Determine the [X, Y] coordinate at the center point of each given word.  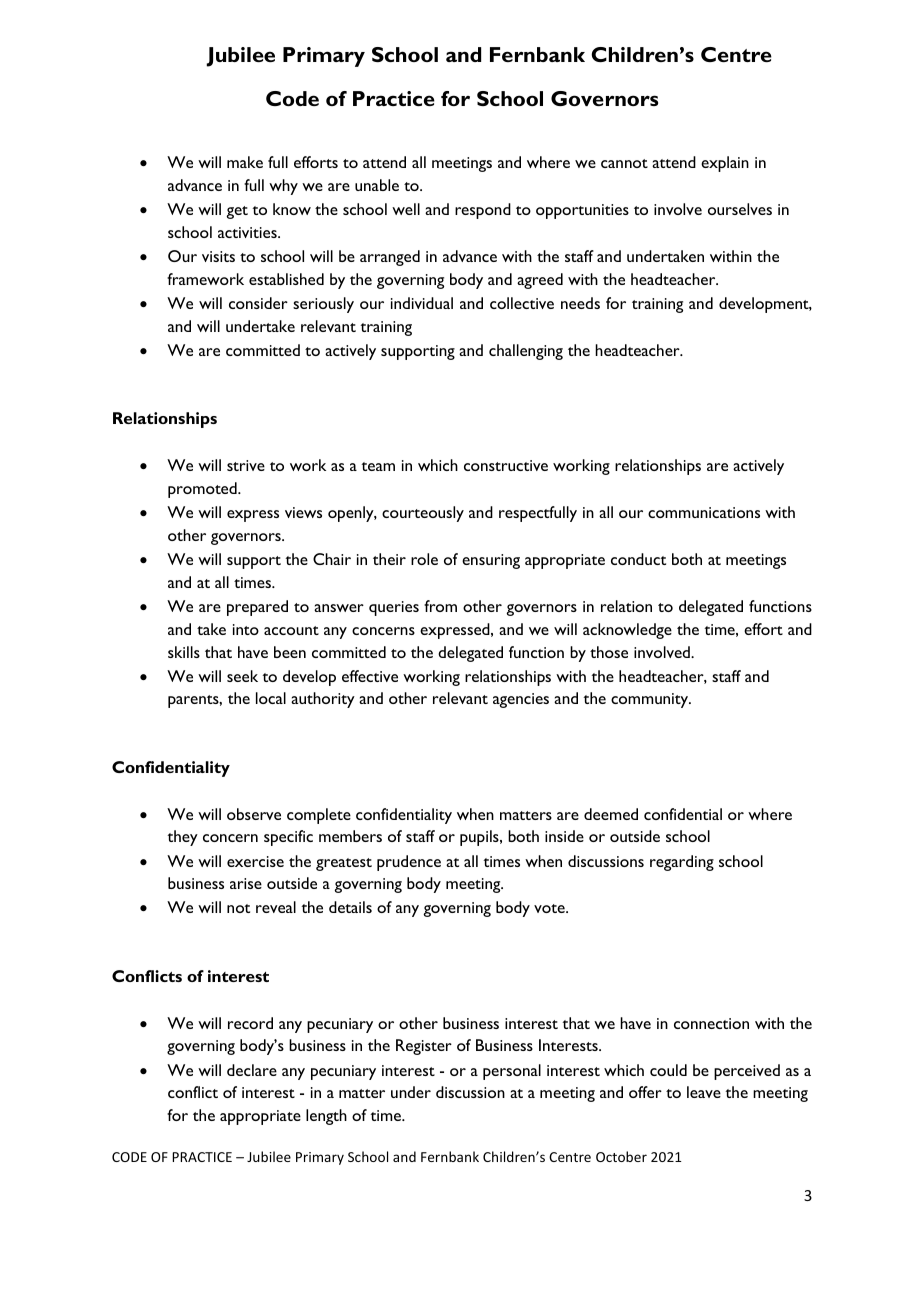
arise [246, 883]
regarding [682, 863]
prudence [409, 863]
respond [483, 211]
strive [246, 465]
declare [252, 1070]
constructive [506, 465]
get [237, 212]
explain [725, 164]
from [440, 606]
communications [704, 512]
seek [242, 676]
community [651, 700]
